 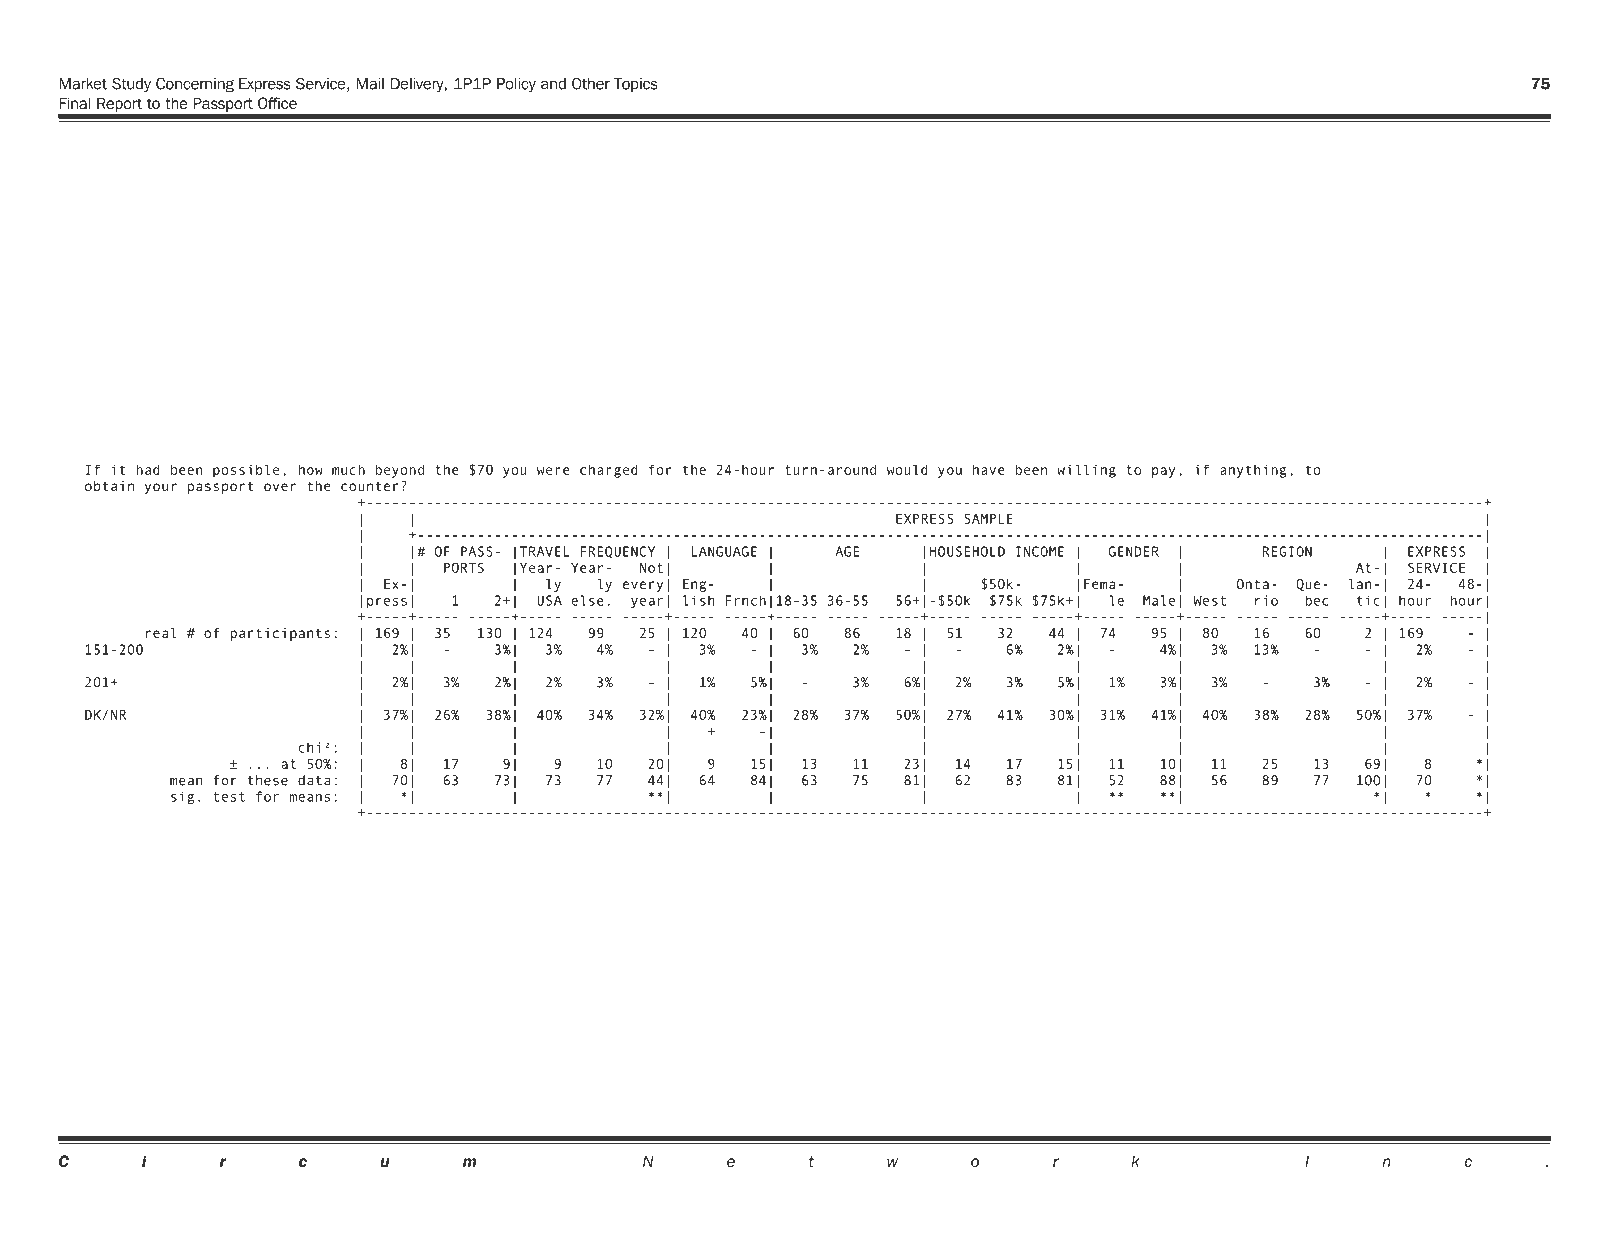 I want to click on Final, so click(x=75, y=103).
